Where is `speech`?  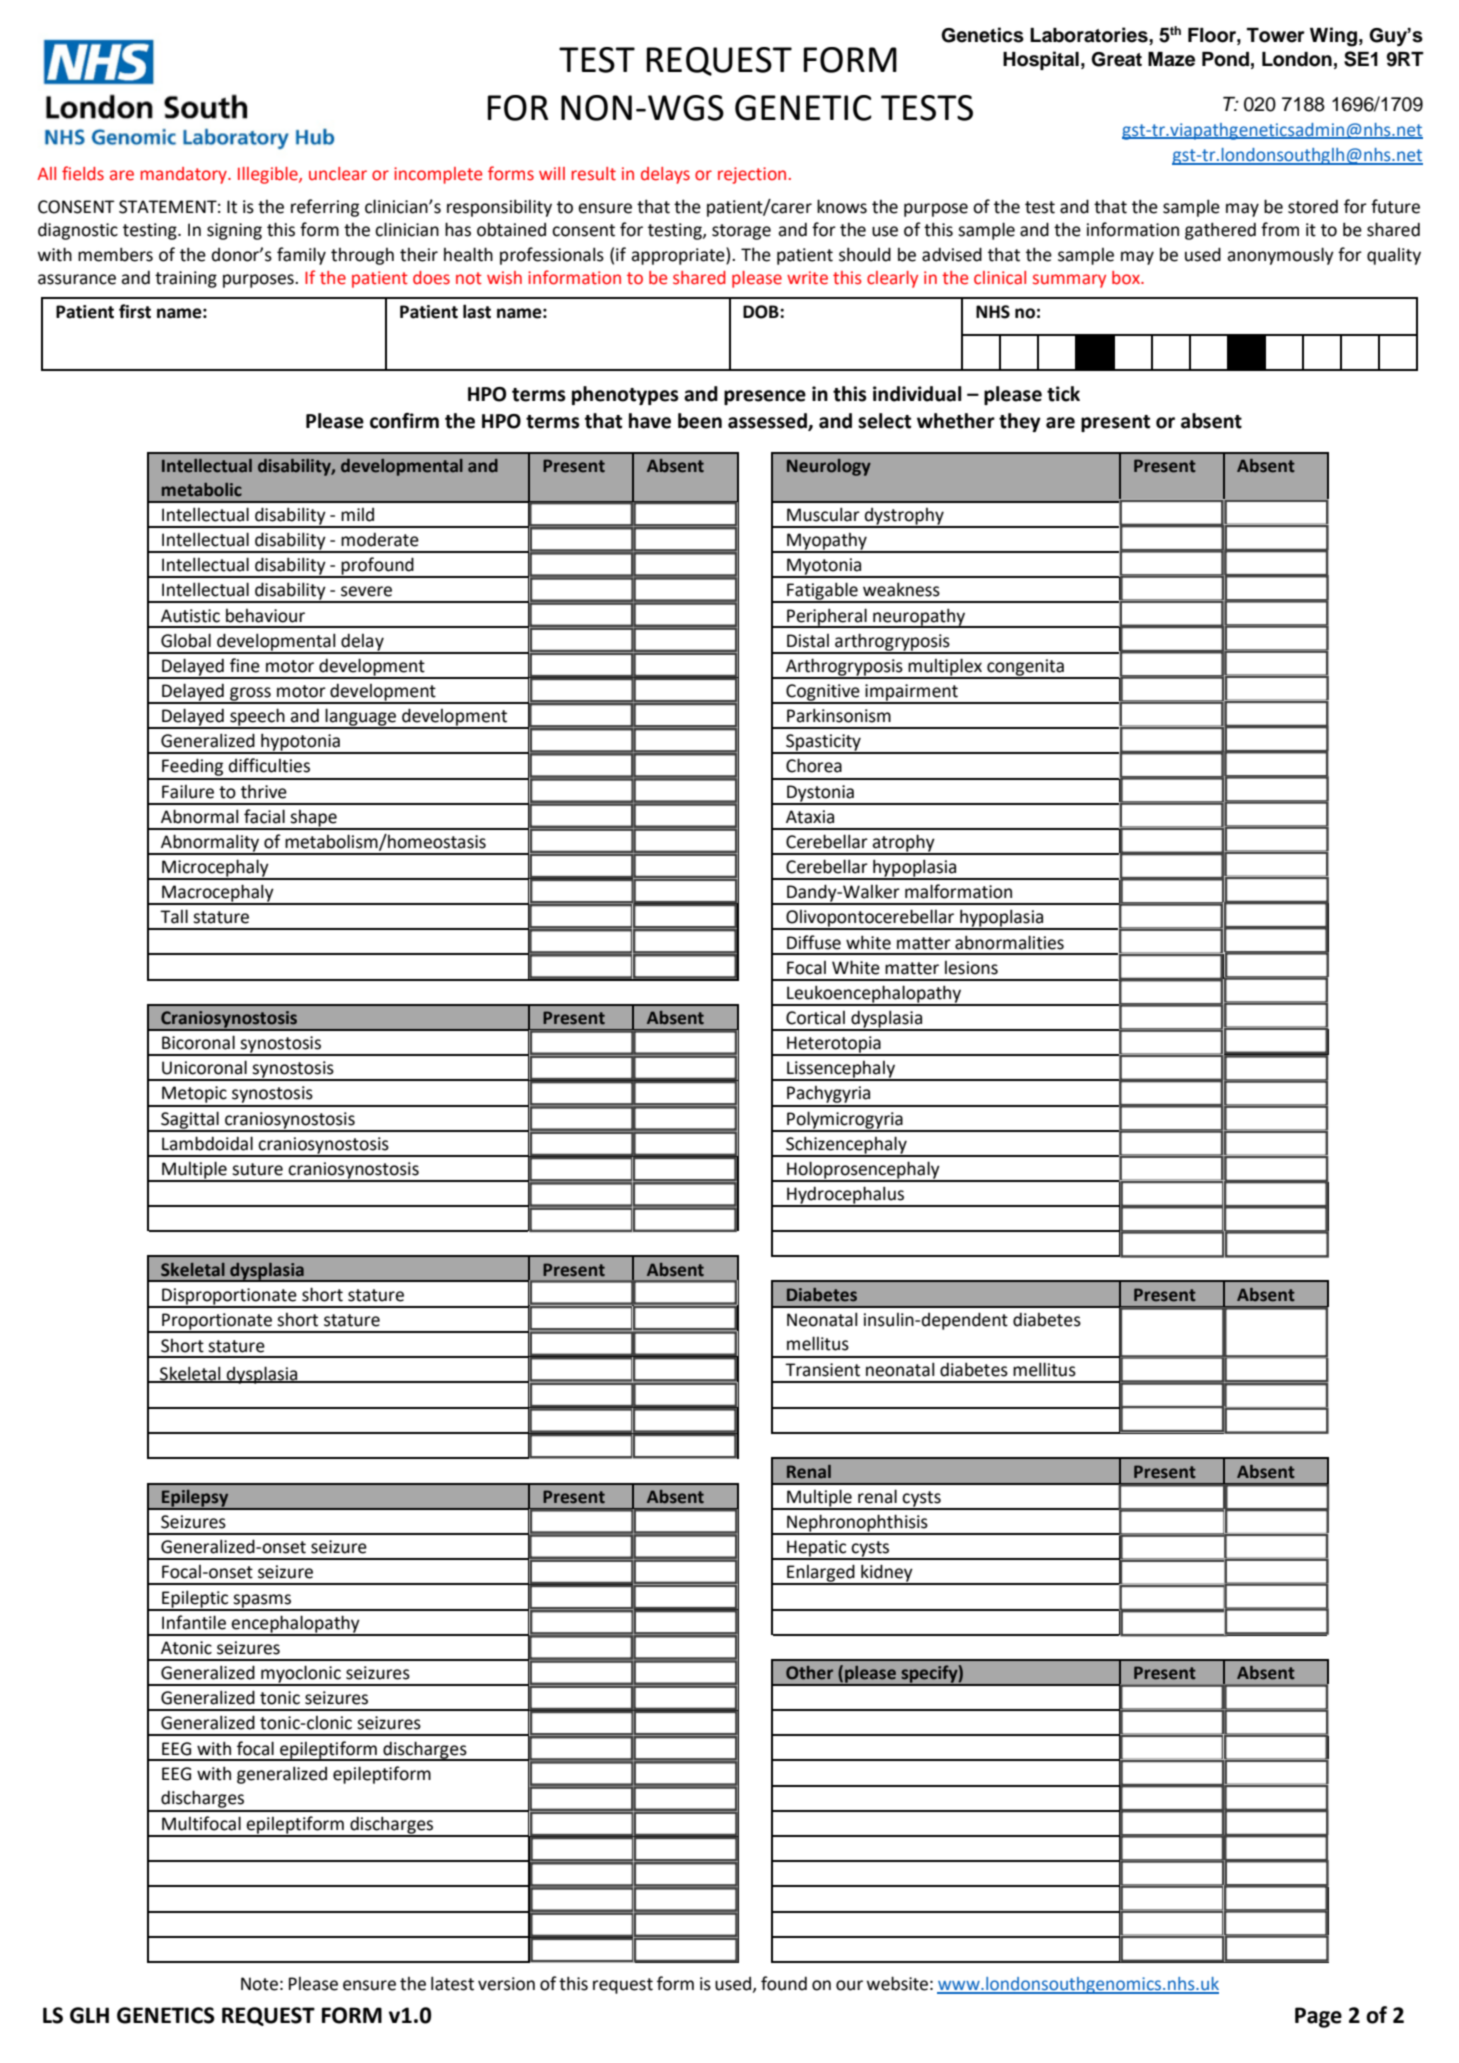
speech is located at coordinates (257, 718).
